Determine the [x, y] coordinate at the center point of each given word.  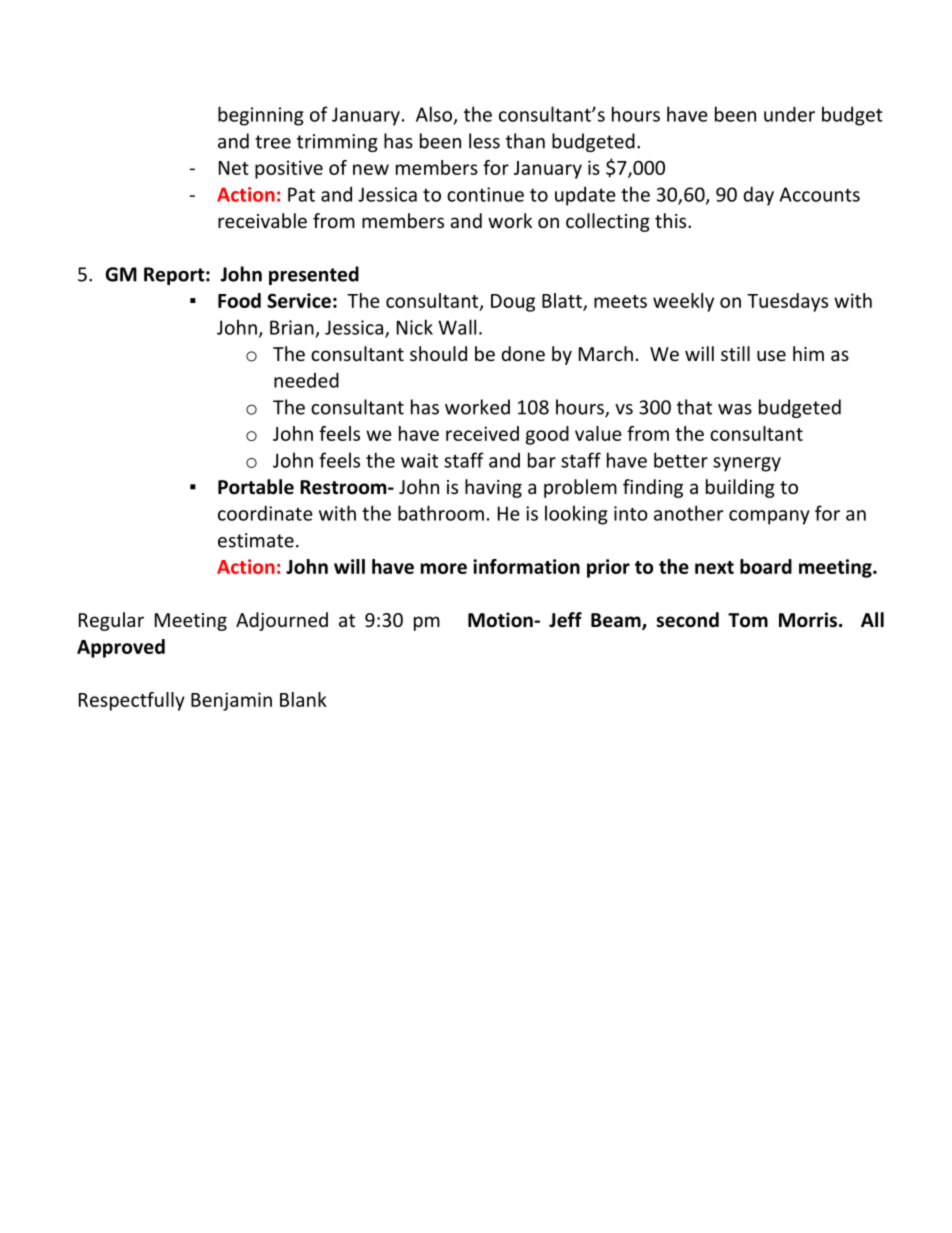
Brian [292, 327]
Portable [256, 487]
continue [485, 194]
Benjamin [231, 701]
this [672, 220]
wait [419, 460]
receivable [262, 220]
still [735, 353]
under [789, 114]
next [714, 567]
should [438, 353]
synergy [747, 464]
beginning [261, 116]
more [444, 568]
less [484, 141]
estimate [256, 540]
